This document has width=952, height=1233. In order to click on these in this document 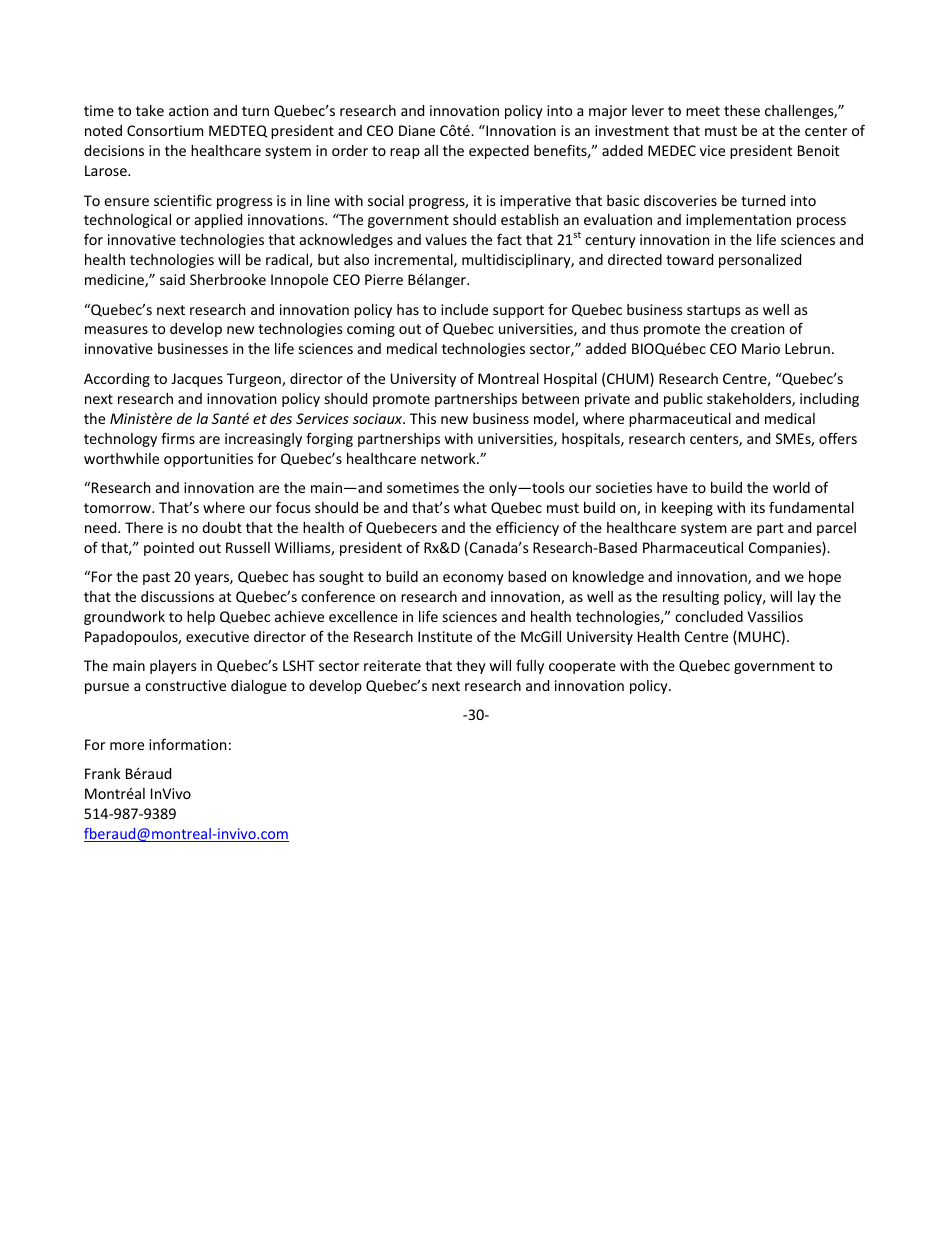, I will do `click(742, 110)`.
